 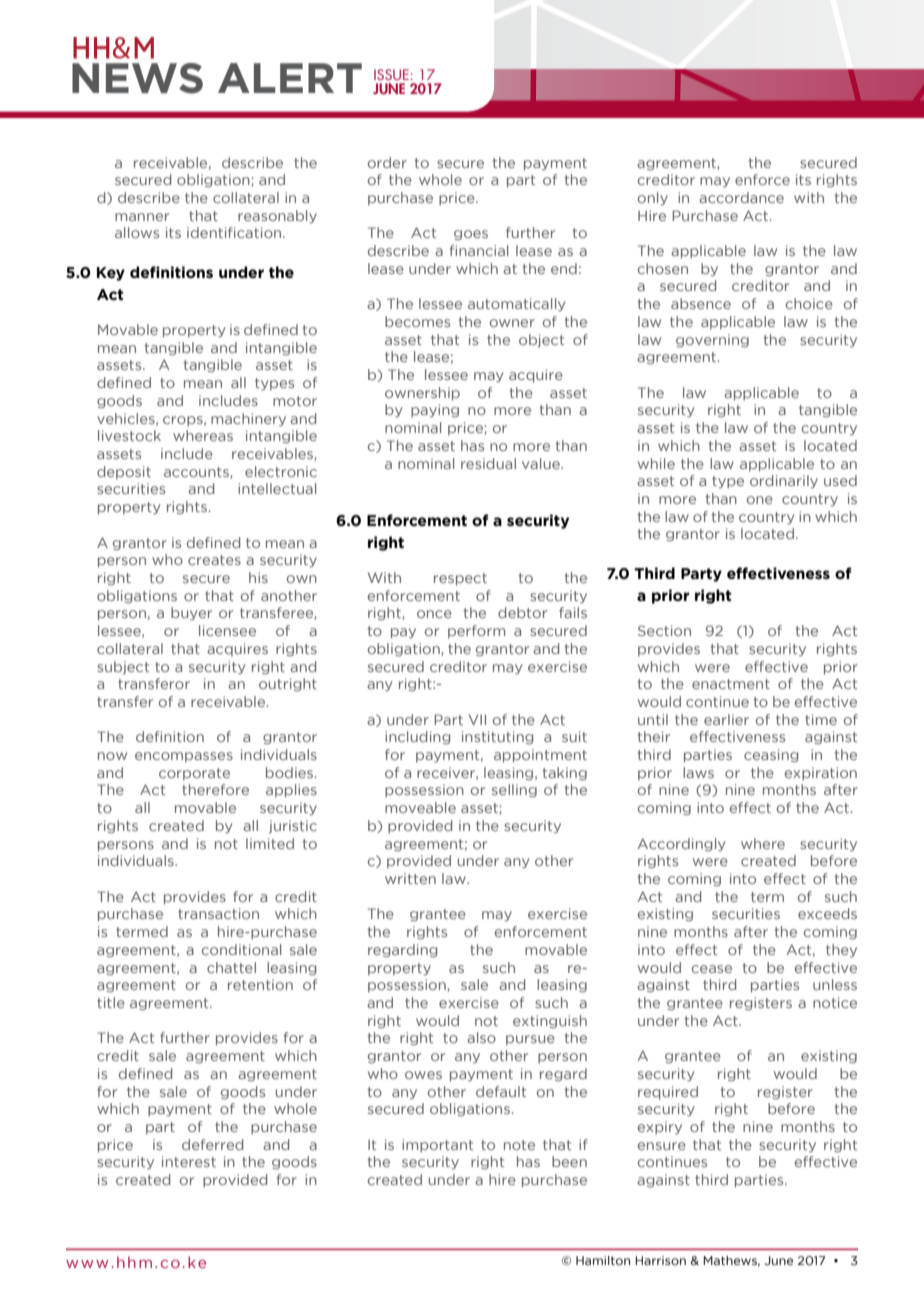 What do you see at coordinates (476, 631) in the screenshot?
I see `perform` at bounding box center [476, 631].
